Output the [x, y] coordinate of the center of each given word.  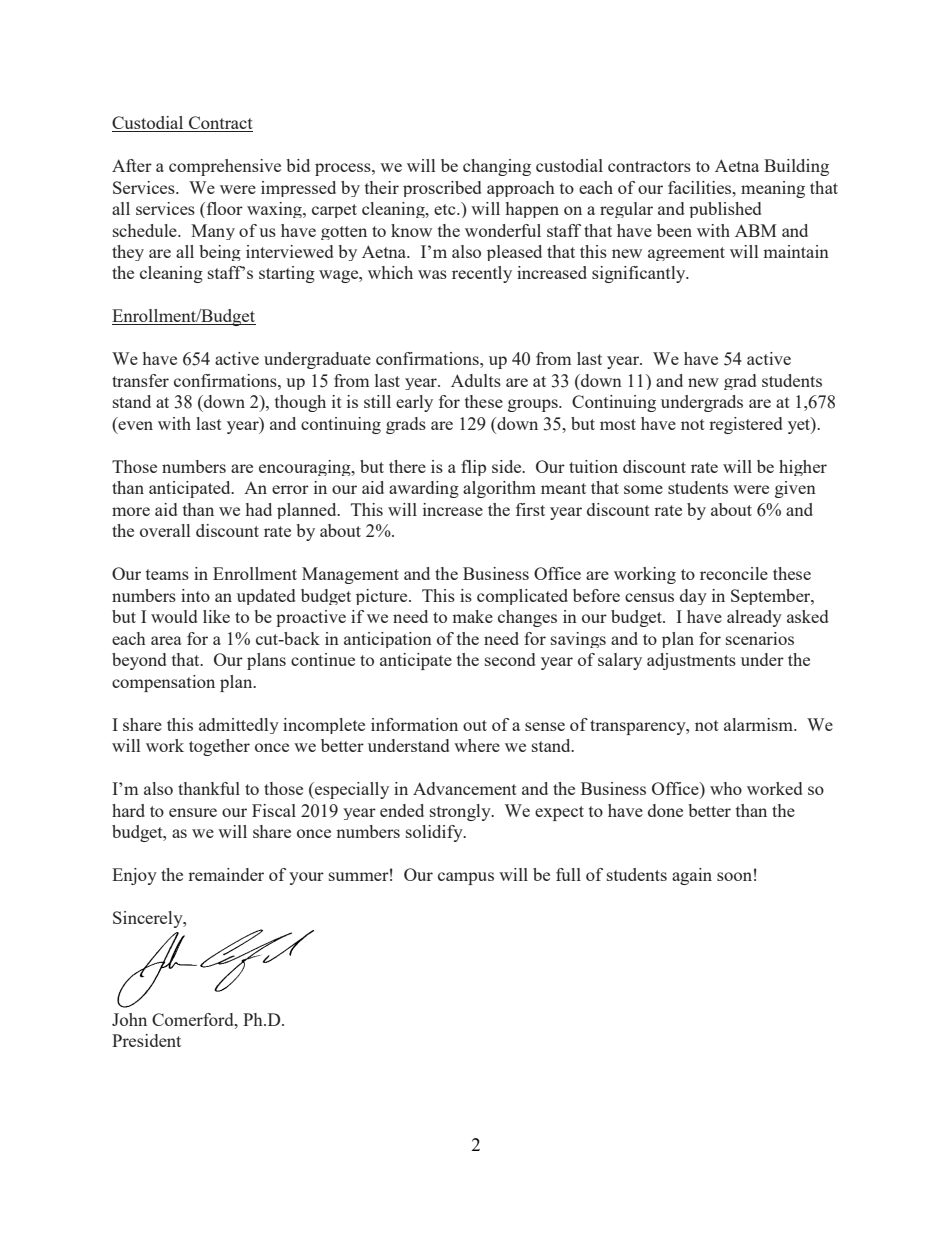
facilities [701, 187]
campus [466, 878]
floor [225, 208]
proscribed [442, 189]
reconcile [734, 573]
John [129, 1019]
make [472, 616]
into [195, 595]
